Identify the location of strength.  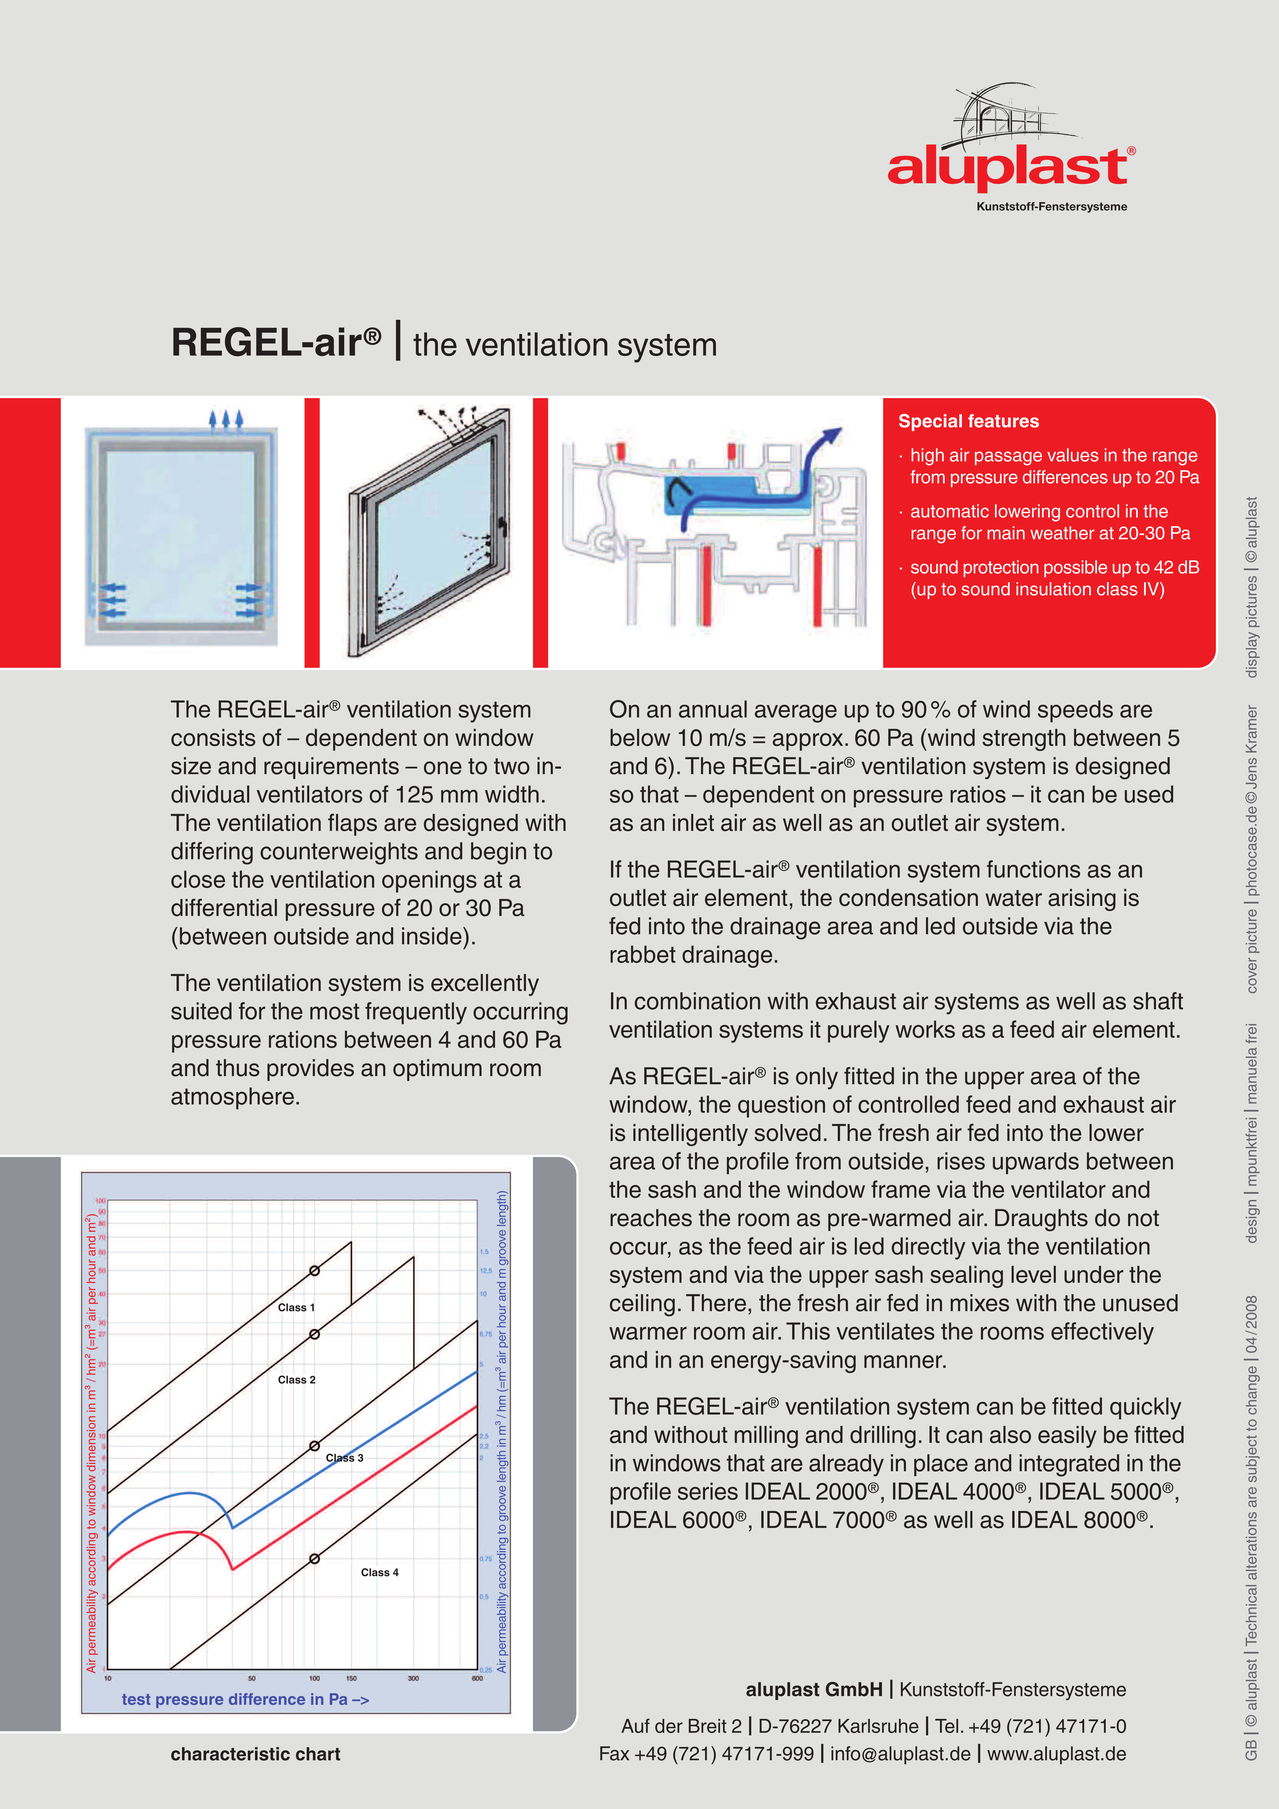
(1024, 740).
